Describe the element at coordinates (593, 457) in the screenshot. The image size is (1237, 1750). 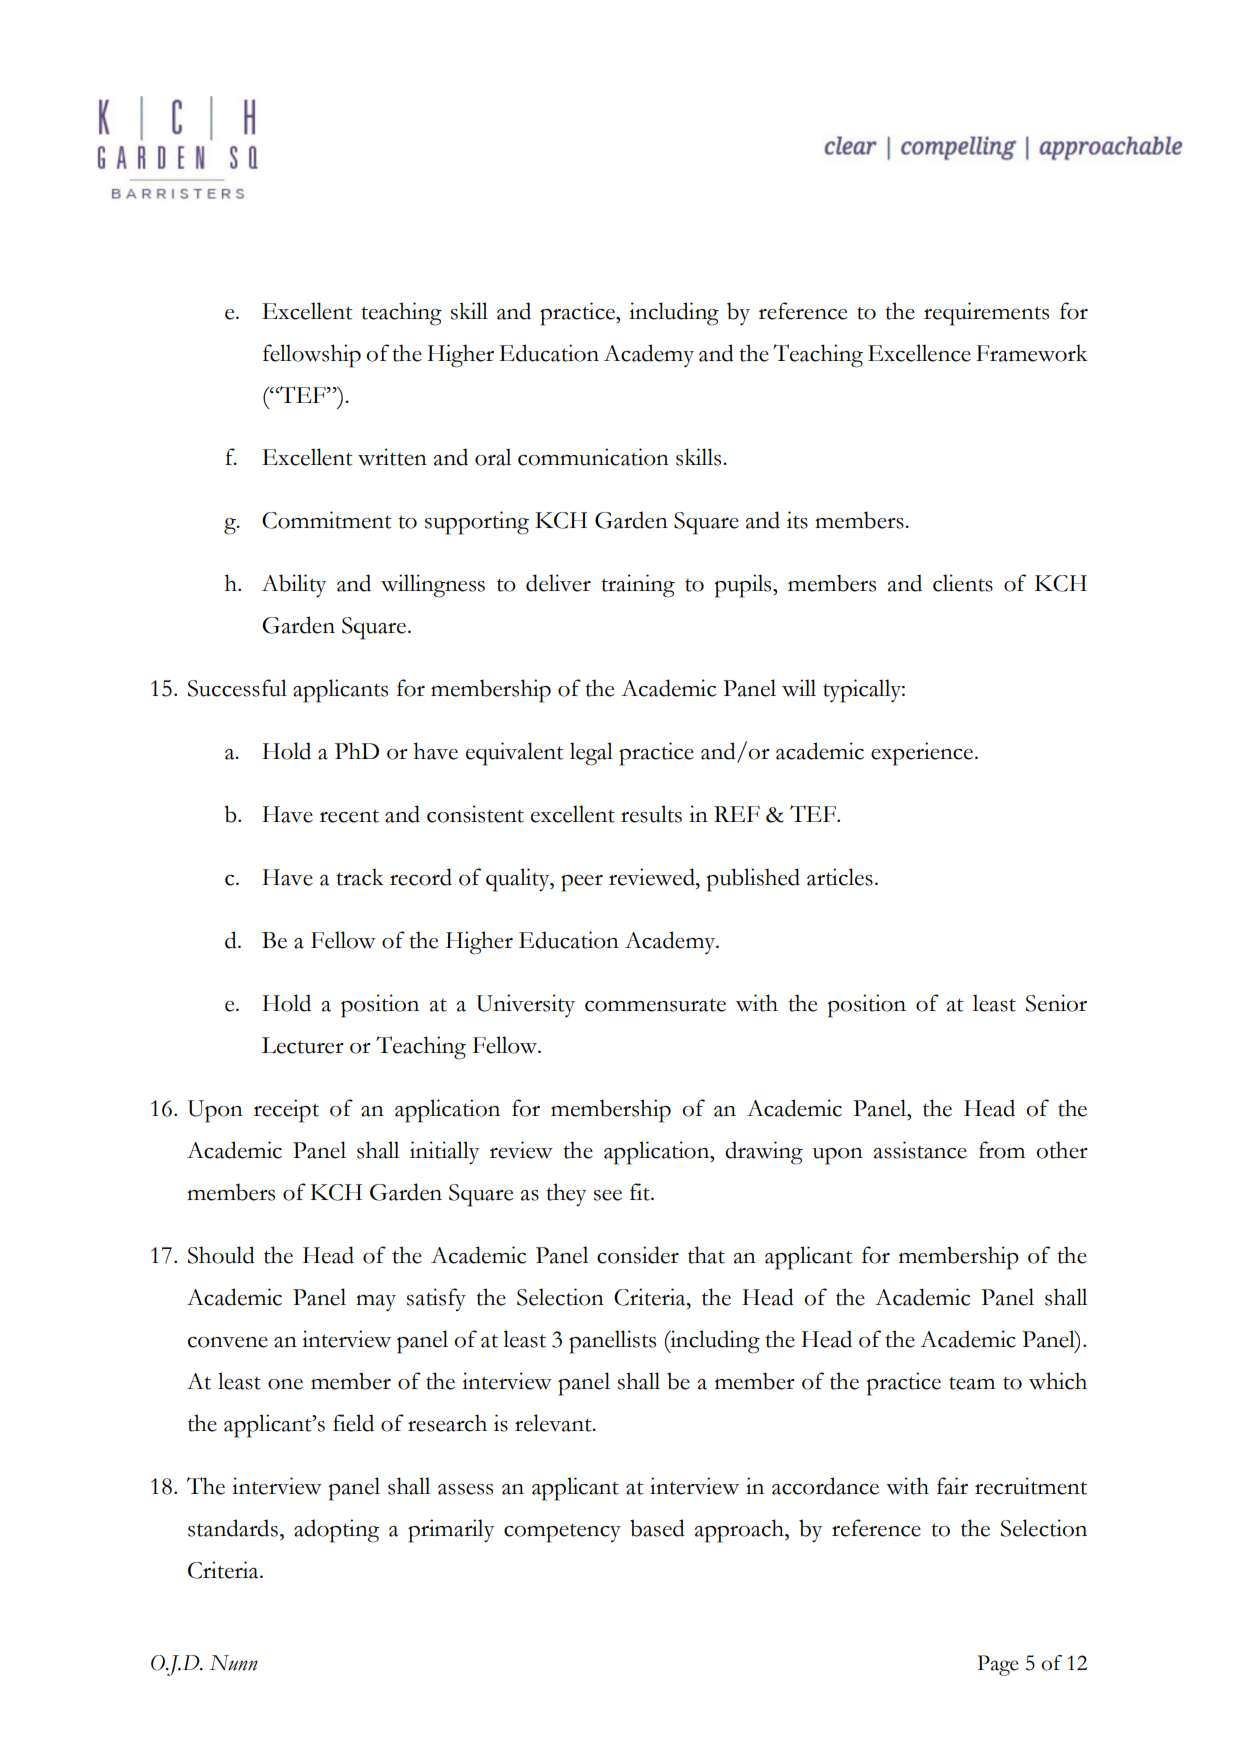
I see `communication` at that location.
